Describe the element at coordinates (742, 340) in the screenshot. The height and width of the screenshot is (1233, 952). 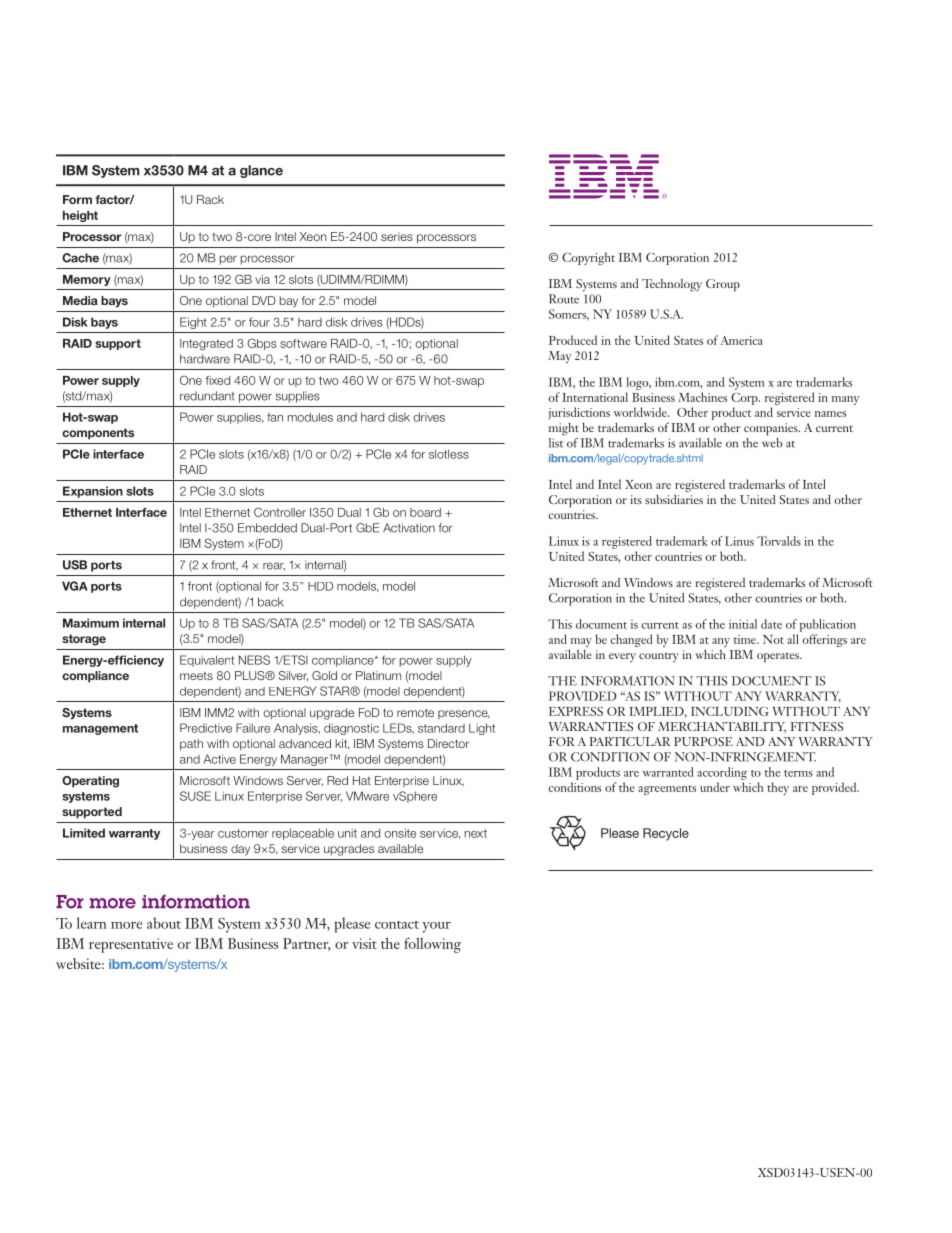
I see `America` at that location.
